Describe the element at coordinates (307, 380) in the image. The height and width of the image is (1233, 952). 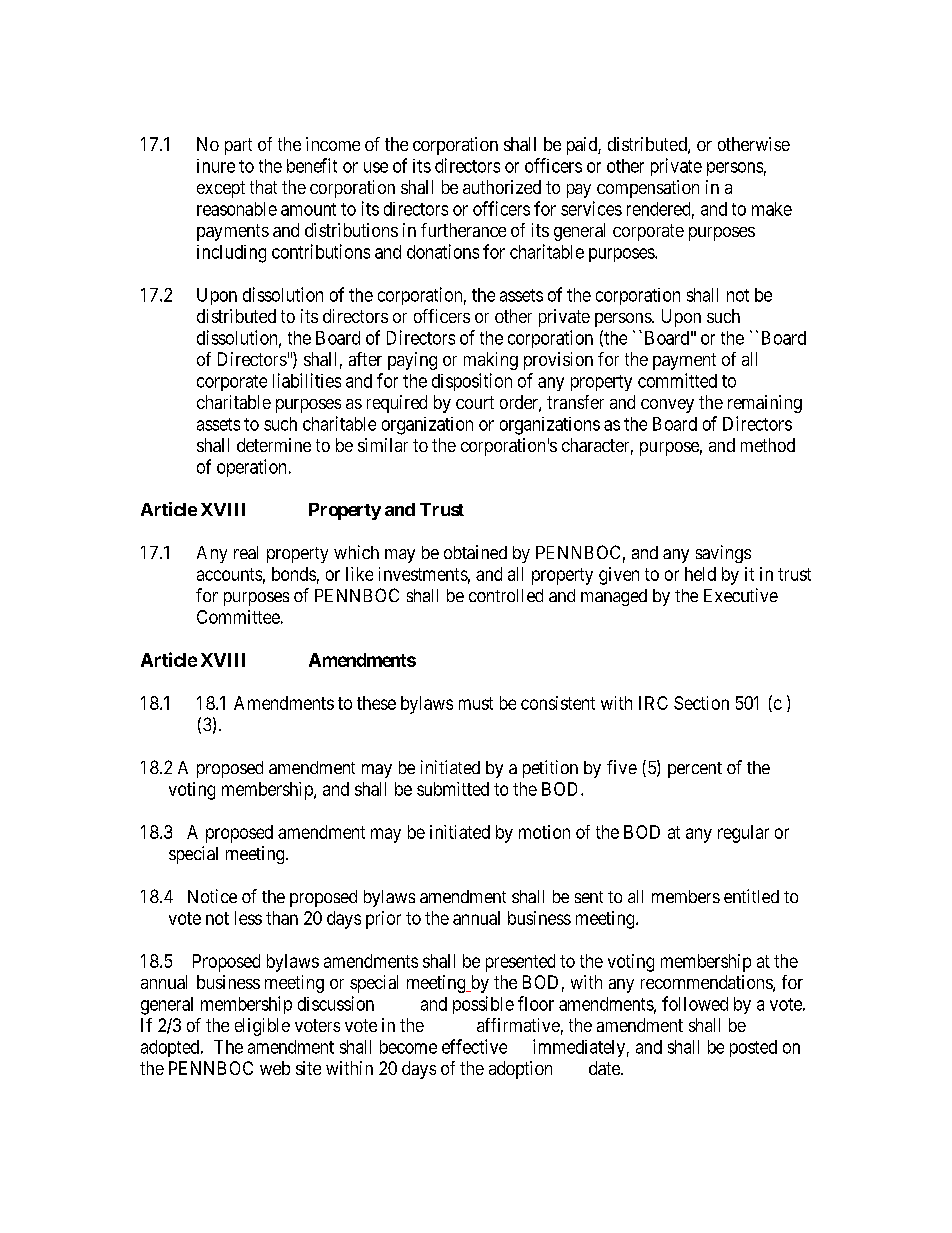
I see `liabilities` at that location.
